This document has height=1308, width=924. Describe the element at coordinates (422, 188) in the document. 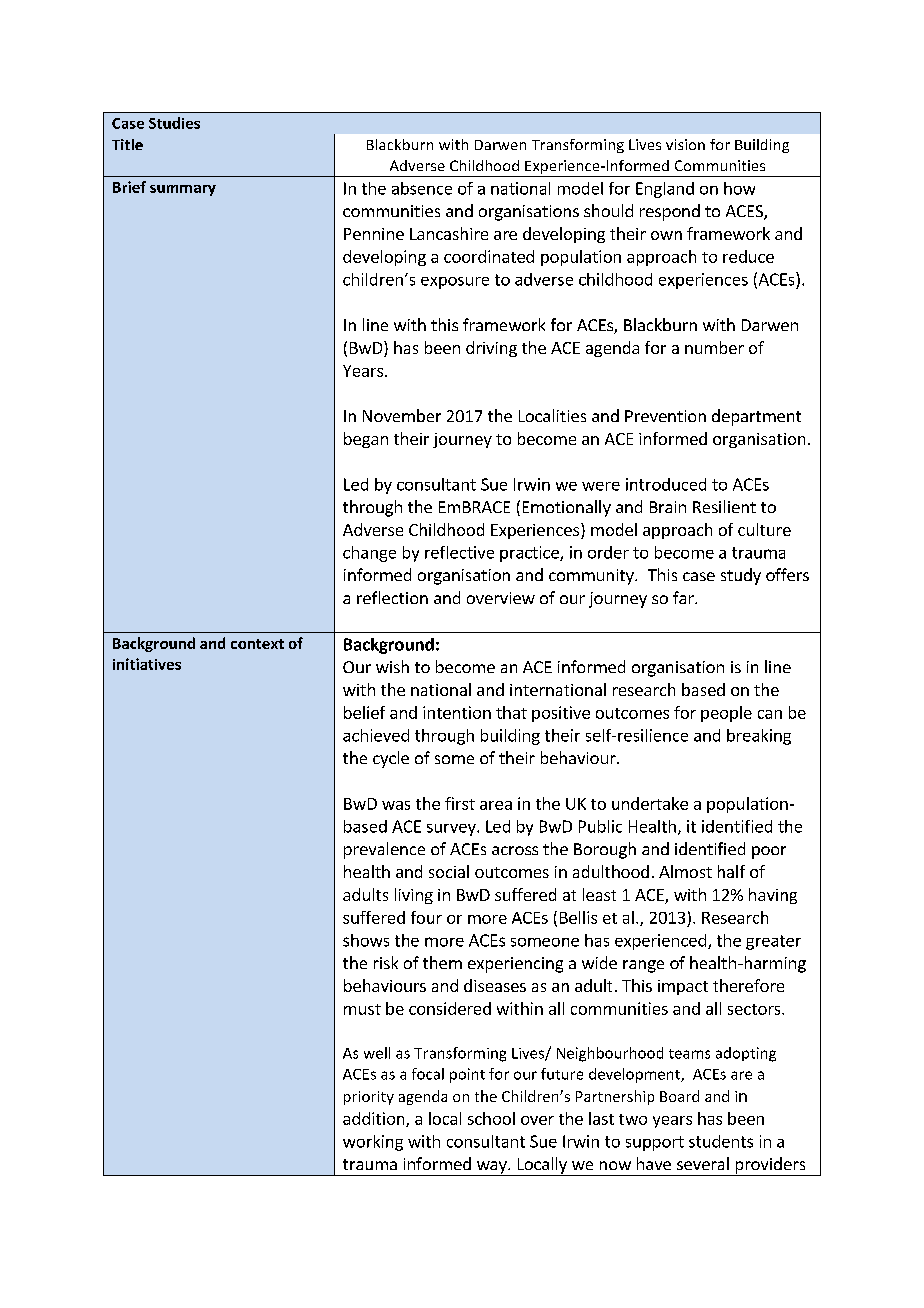

I see `absence` at that location.
